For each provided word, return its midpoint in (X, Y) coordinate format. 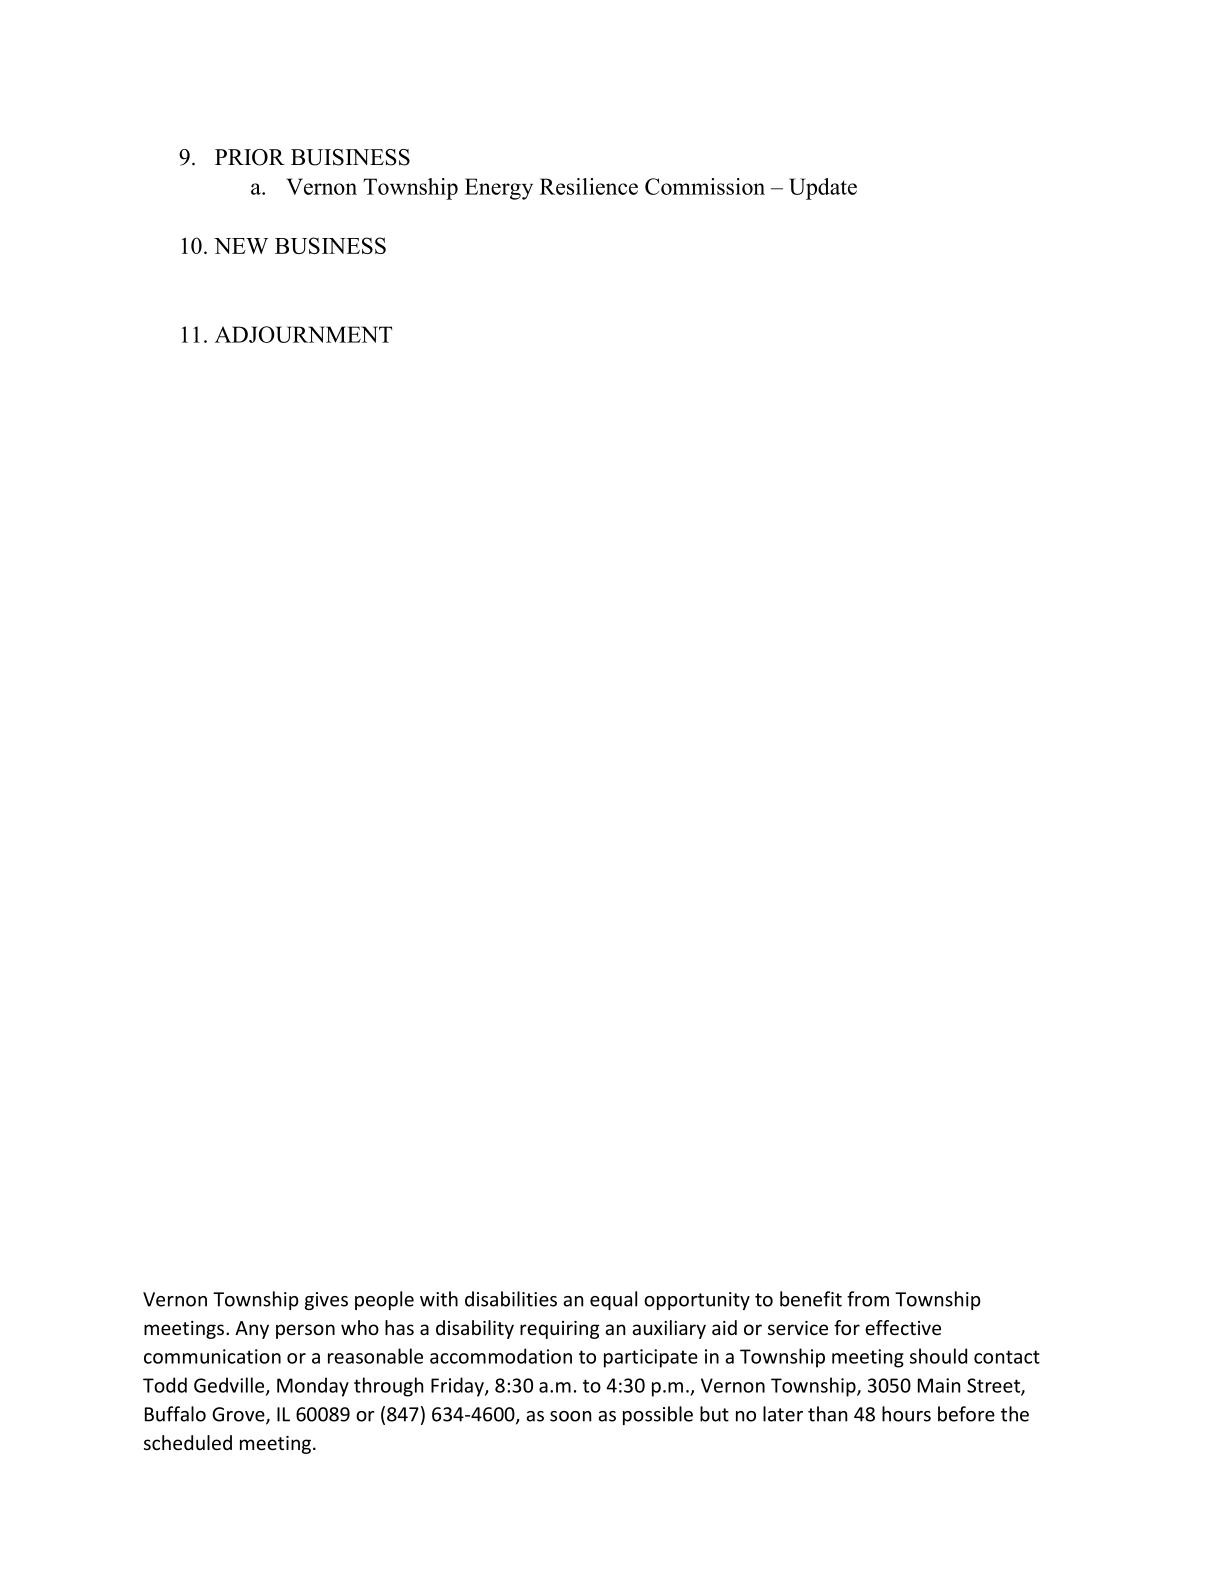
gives (326, 1301)
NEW (241, 246)
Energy (499, 189)
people (384, 1300)
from (868, 1299)
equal (613, 1300)
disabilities (511, 1299)
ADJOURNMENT (303, 334)
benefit (811, 1299)
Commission (705, 186)
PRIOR (250, 157)
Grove (239, 1415)
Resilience (589, 186)
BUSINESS (330, 245)
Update (823, 189)
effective (903, 1327)
